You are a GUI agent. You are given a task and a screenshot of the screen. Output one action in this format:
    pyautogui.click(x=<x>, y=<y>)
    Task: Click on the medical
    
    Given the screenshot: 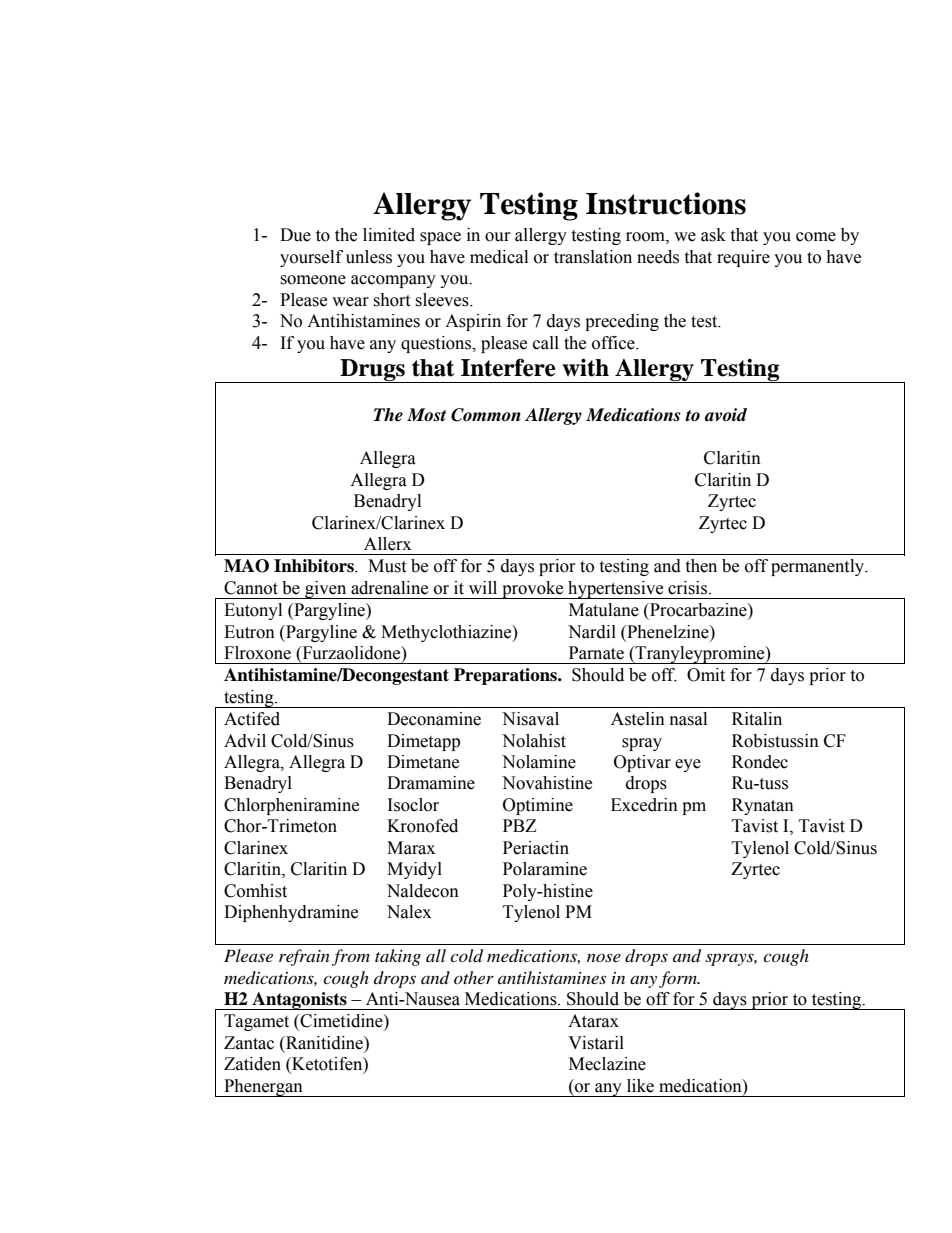 What is the action you would take?
    pyautogui.click(x=499, y=257)
